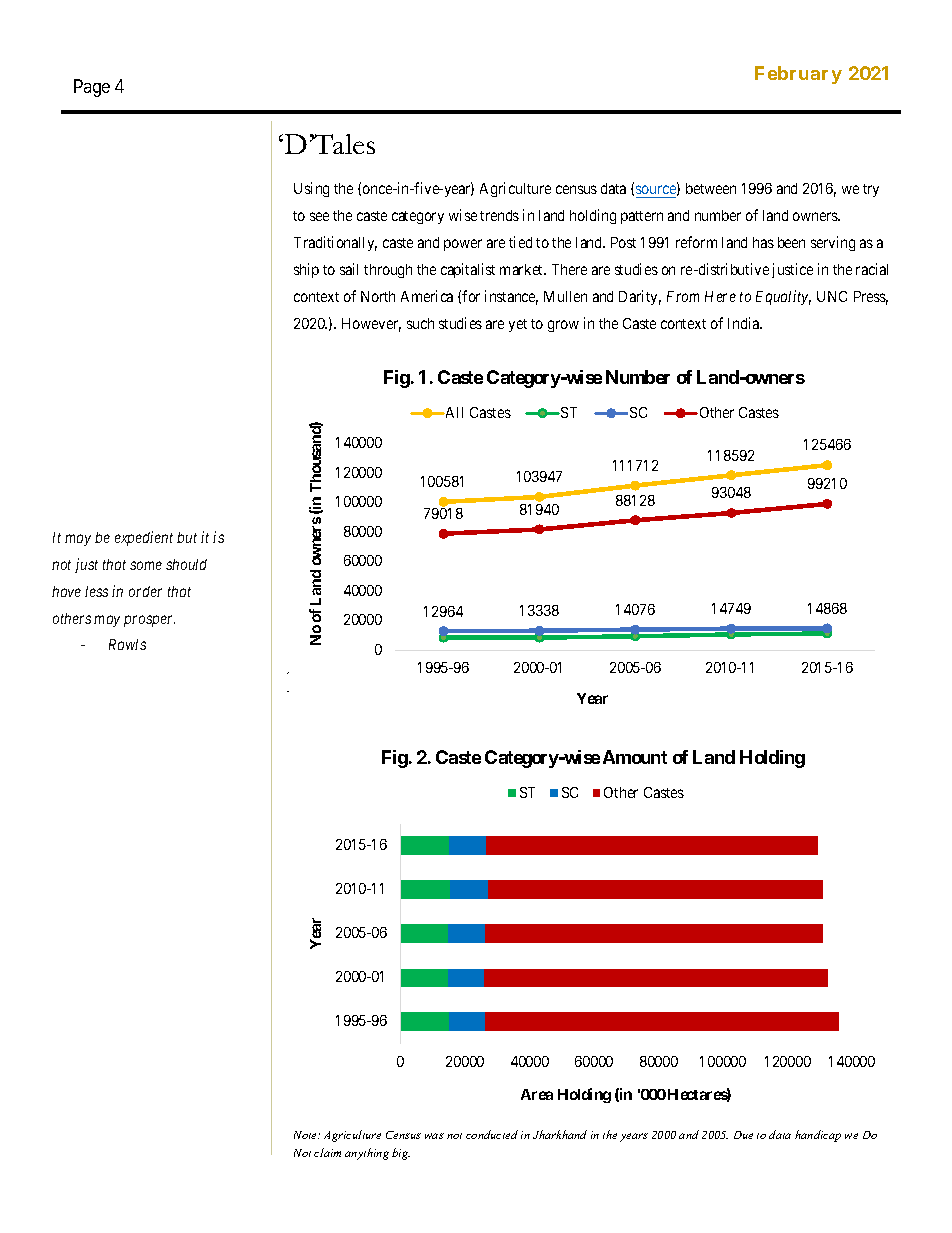 Image resolution: width=952 pixels, height=1233 pixels. Describe the element at coordinates (798, 75) in the page. I see `February` at that location.
